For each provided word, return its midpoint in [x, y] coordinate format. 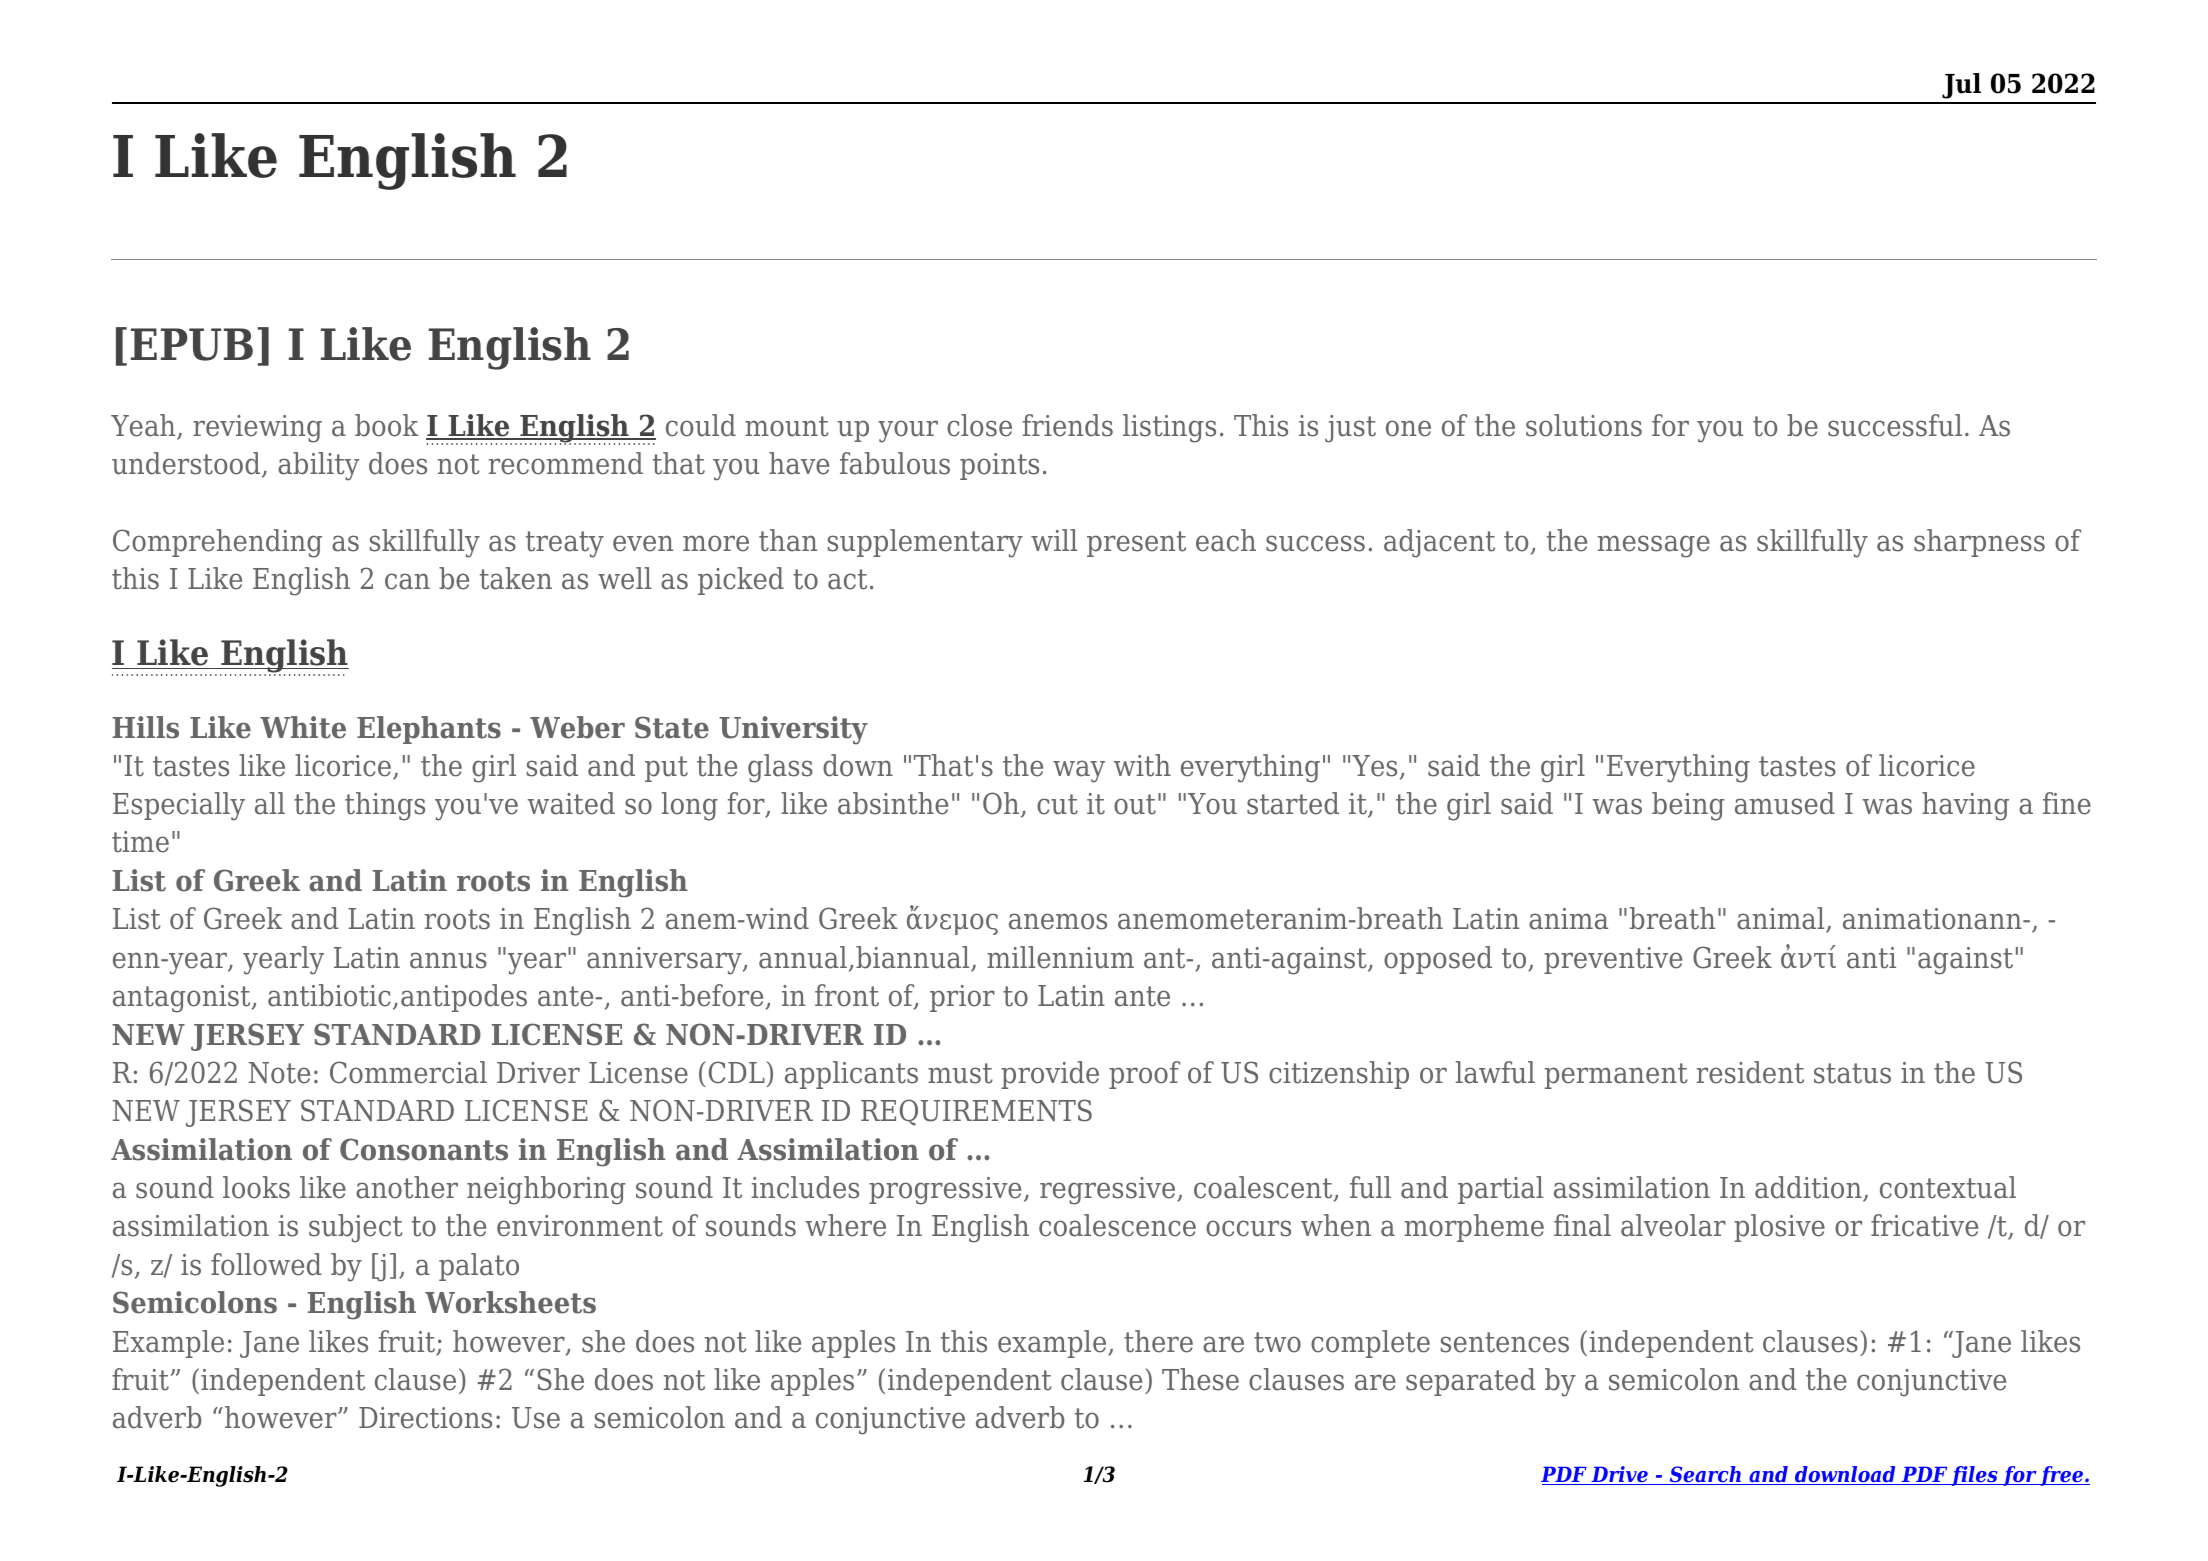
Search [1705, 1475]
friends [1068, 425]
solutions [1584, 425]
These [1200, 1379]
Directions [425, 1418]
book [386, 425]
